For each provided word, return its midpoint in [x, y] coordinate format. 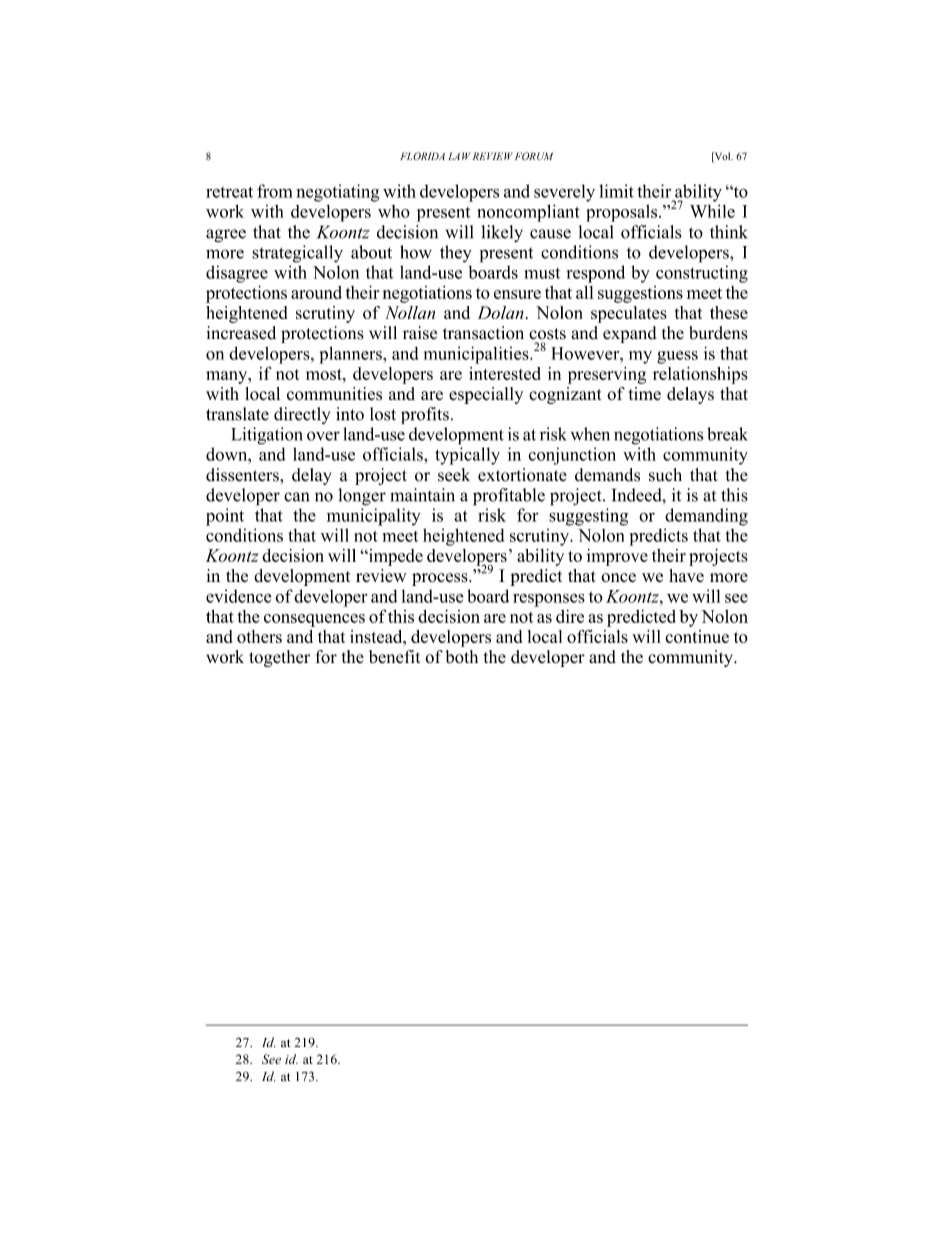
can [296, 497]
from [275, 191]
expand [630, 334]
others [259, 636]
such [665, 475]
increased [241, 333]
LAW [459, 156]
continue [697, 636]
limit [616, 191]
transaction [483, 333]
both [462, 657]
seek [454, 475]
